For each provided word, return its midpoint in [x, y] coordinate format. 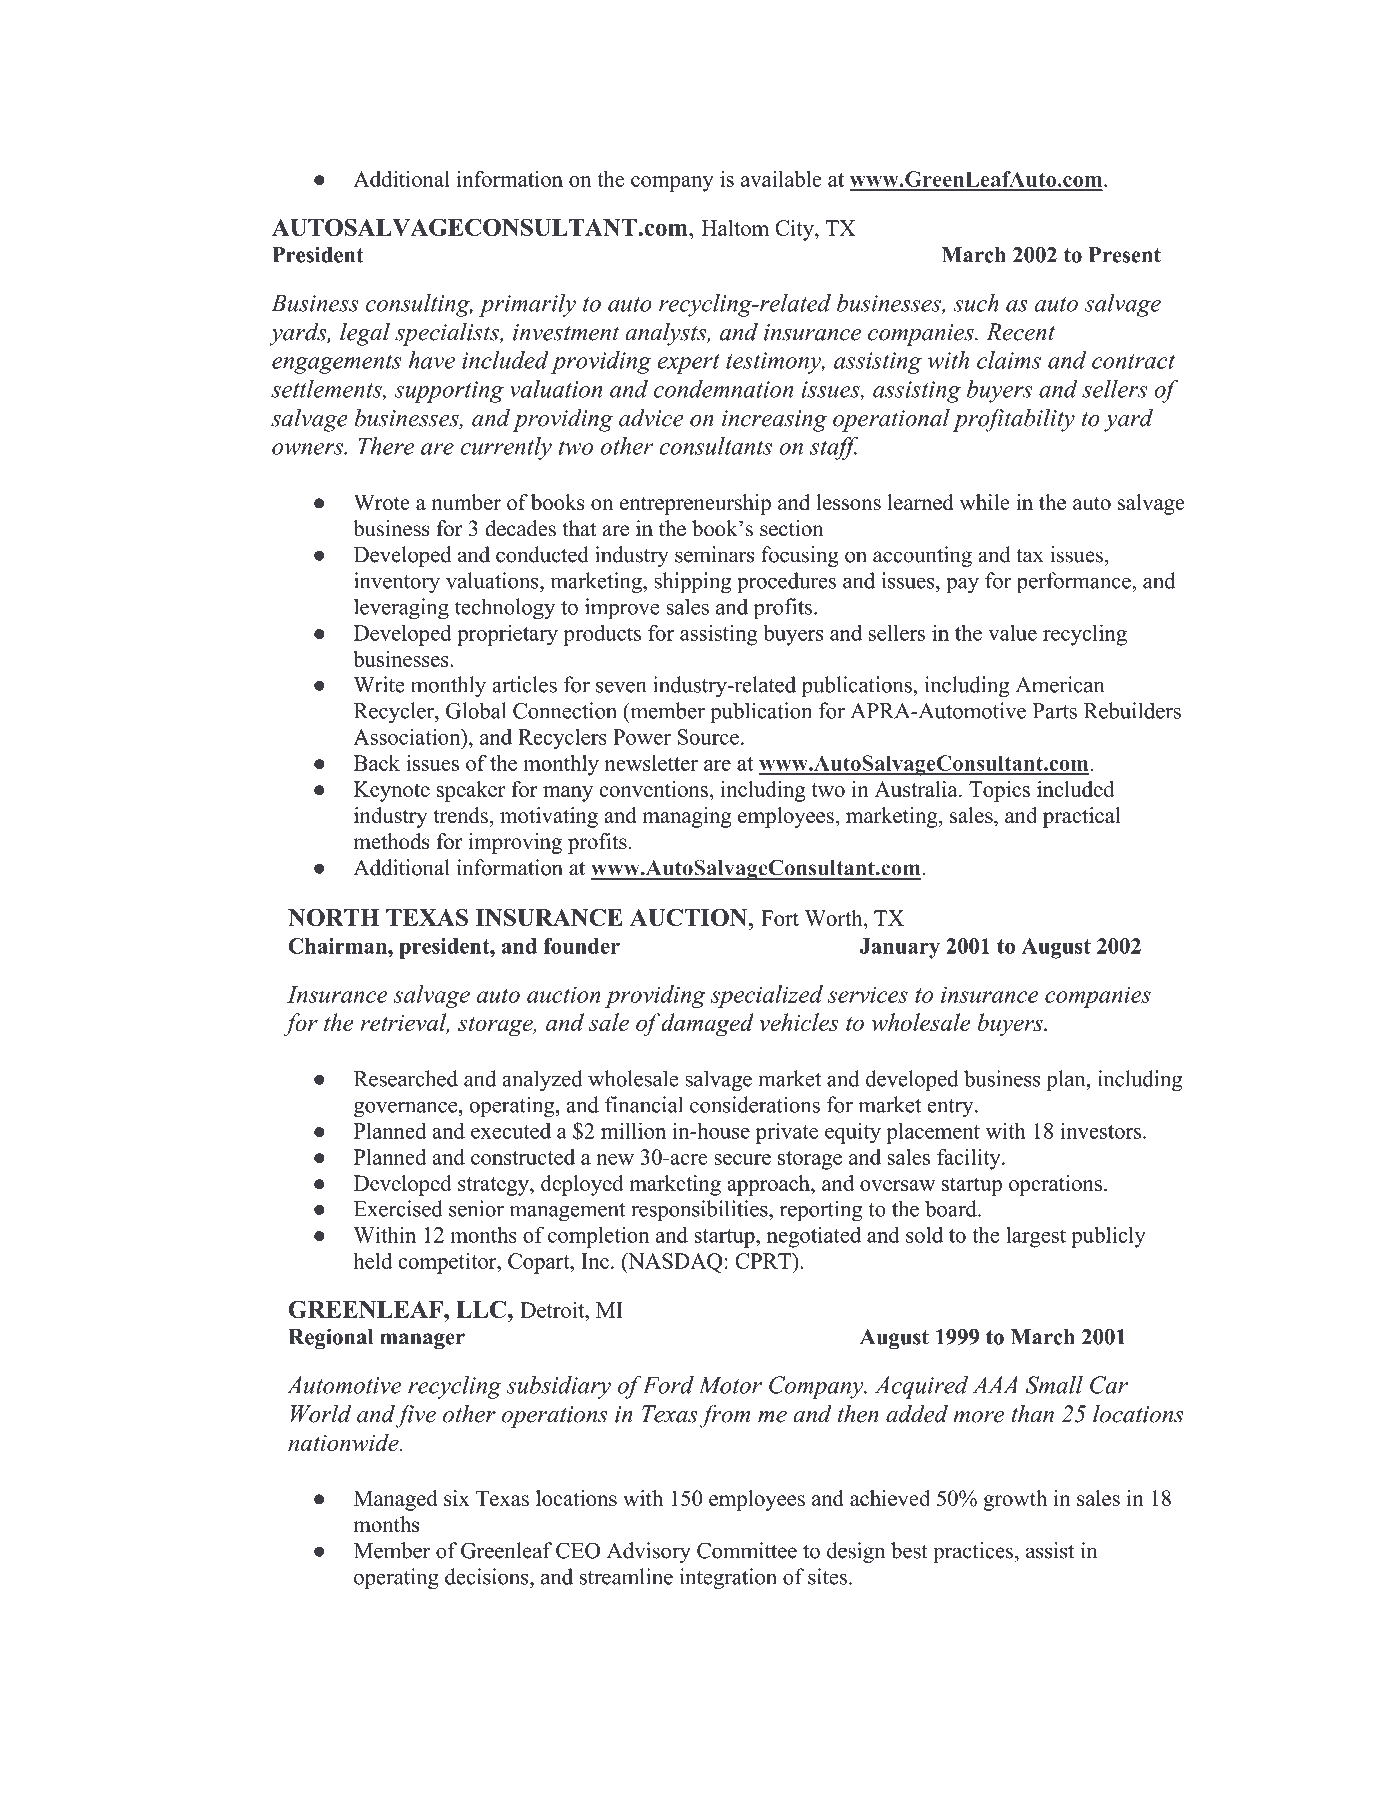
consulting [419, 305]
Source [708, 737]
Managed [396, 1500]
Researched [406, 1078]
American [1060, 684]
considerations [755, 1104]
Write [378, 684]
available [781, 179]
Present [1124, 255]
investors [1102, 1130]
